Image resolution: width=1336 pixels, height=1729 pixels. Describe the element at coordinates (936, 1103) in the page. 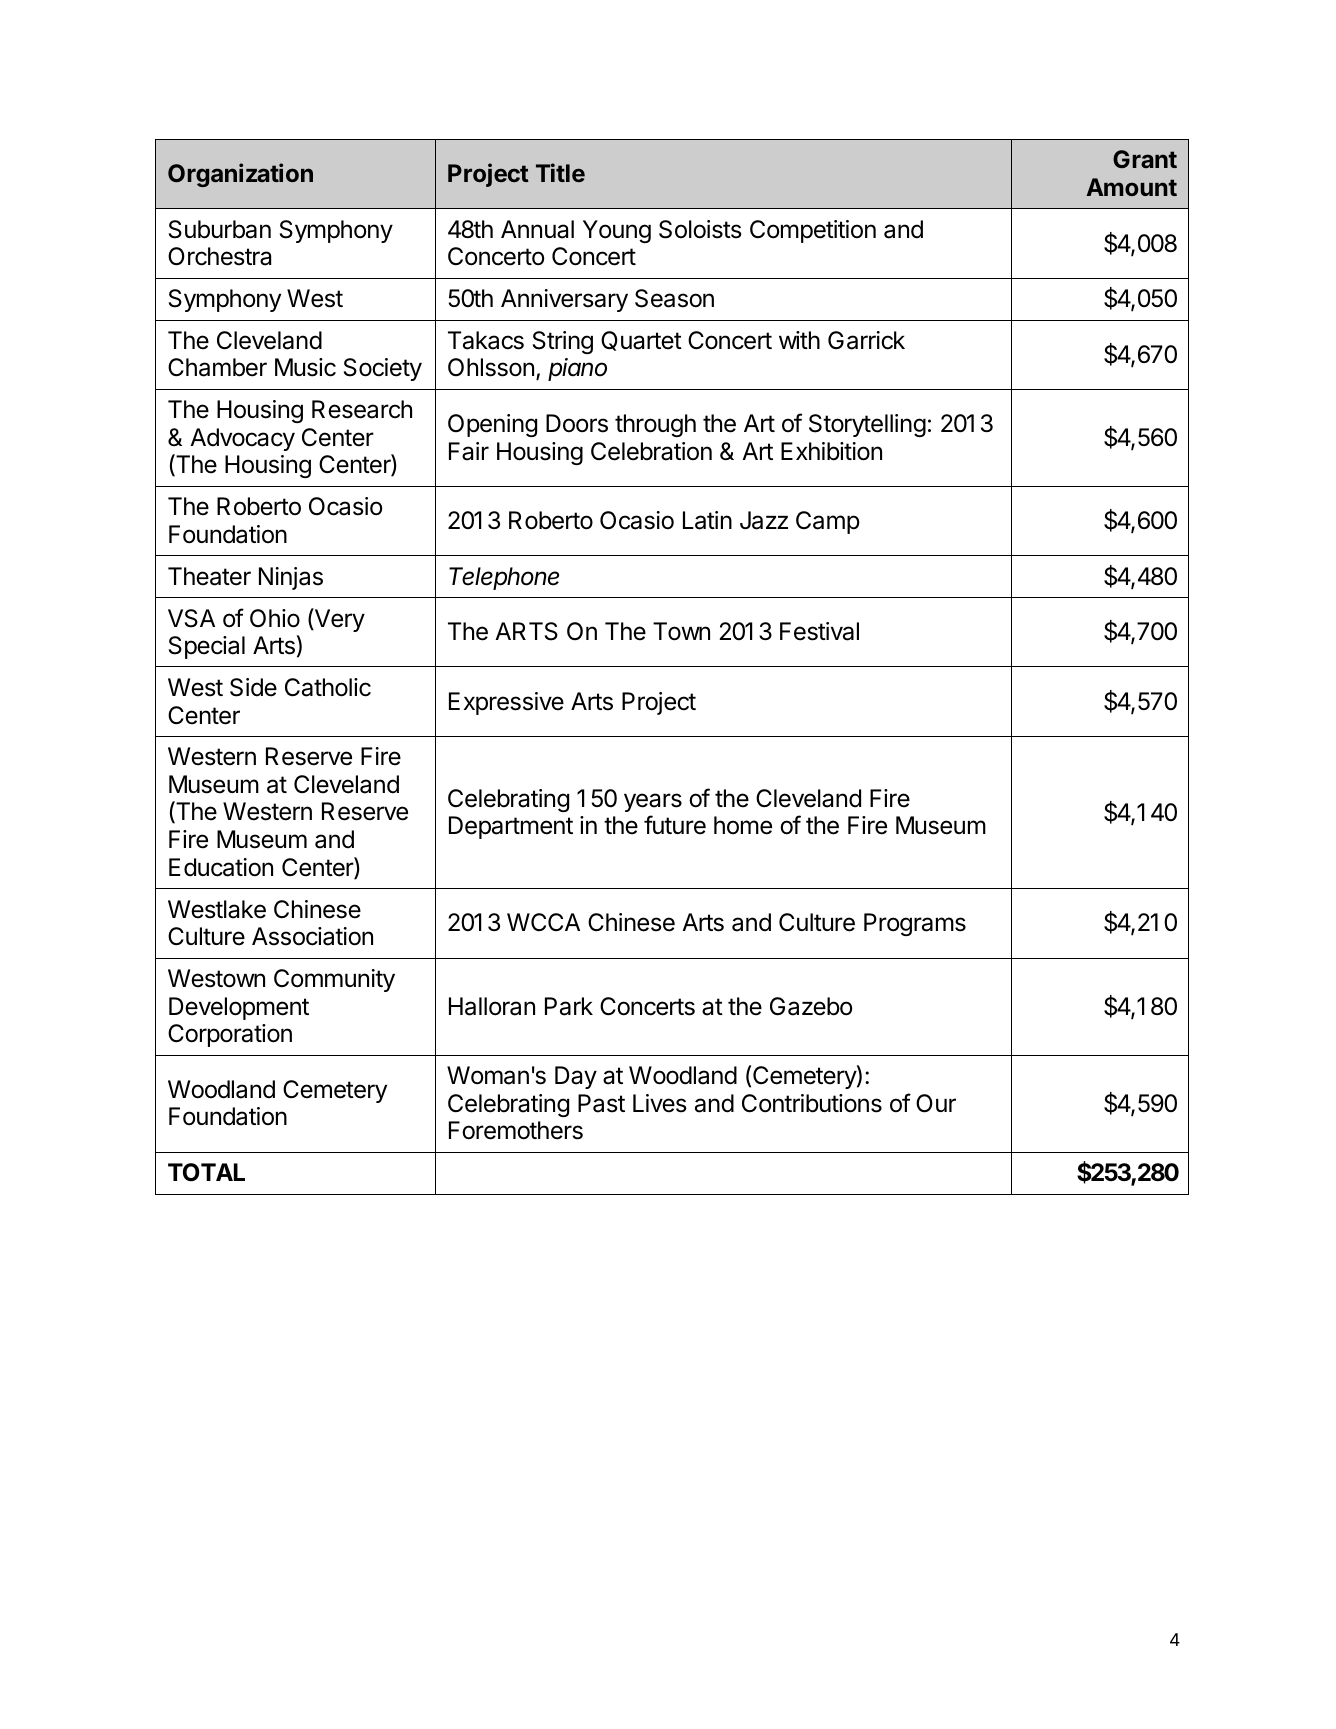

I see `Our` at that location.
